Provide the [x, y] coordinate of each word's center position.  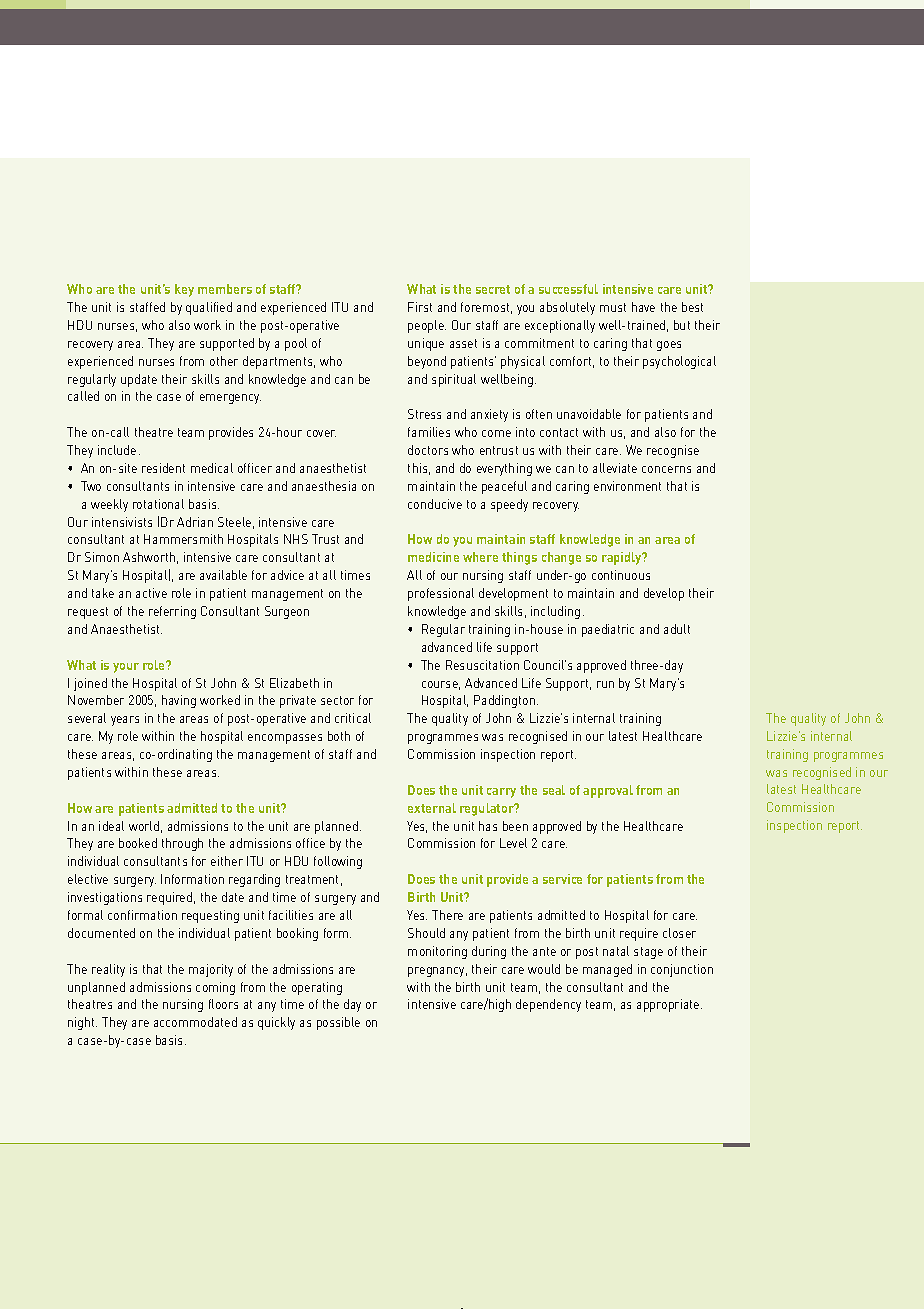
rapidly [623, 558]
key [184, 290]
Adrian [195, 522]
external [432, 808]
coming [215, 988]
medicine [433, 557]
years [125, 721]
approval [608, 791]
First [420, 307]
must [613, 307]
